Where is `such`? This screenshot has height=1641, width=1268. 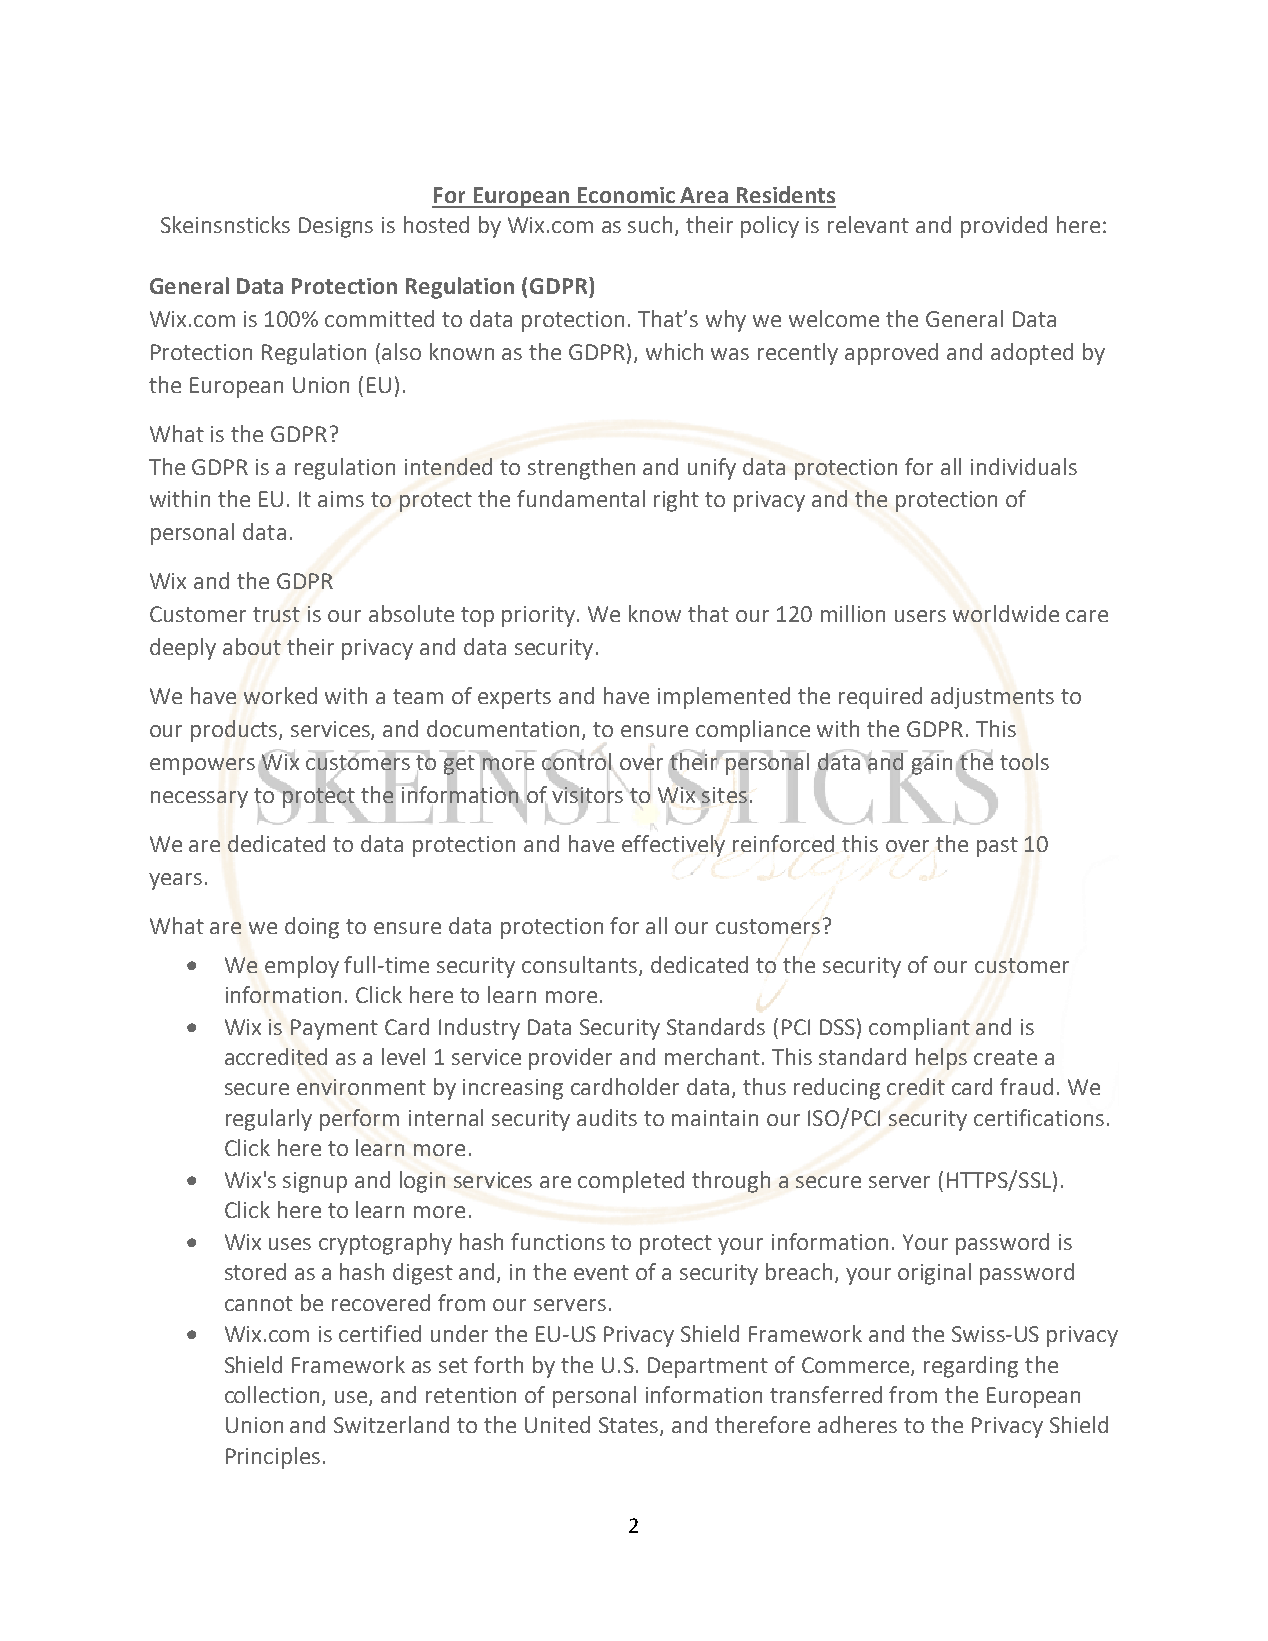
such is located at coordinates (650, 224).
